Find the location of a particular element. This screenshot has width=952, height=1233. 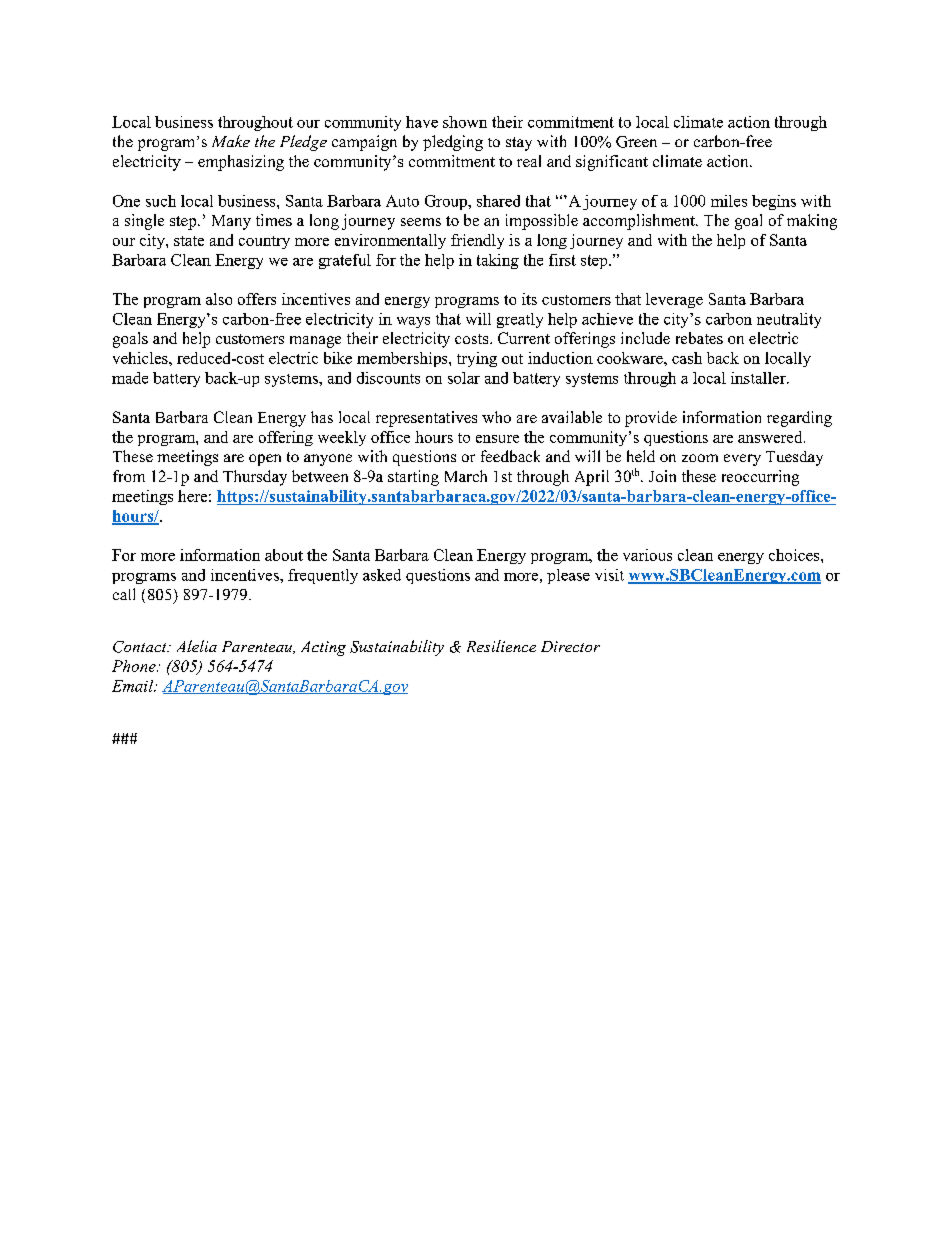

leverage is located at coordinates (674, 300).
